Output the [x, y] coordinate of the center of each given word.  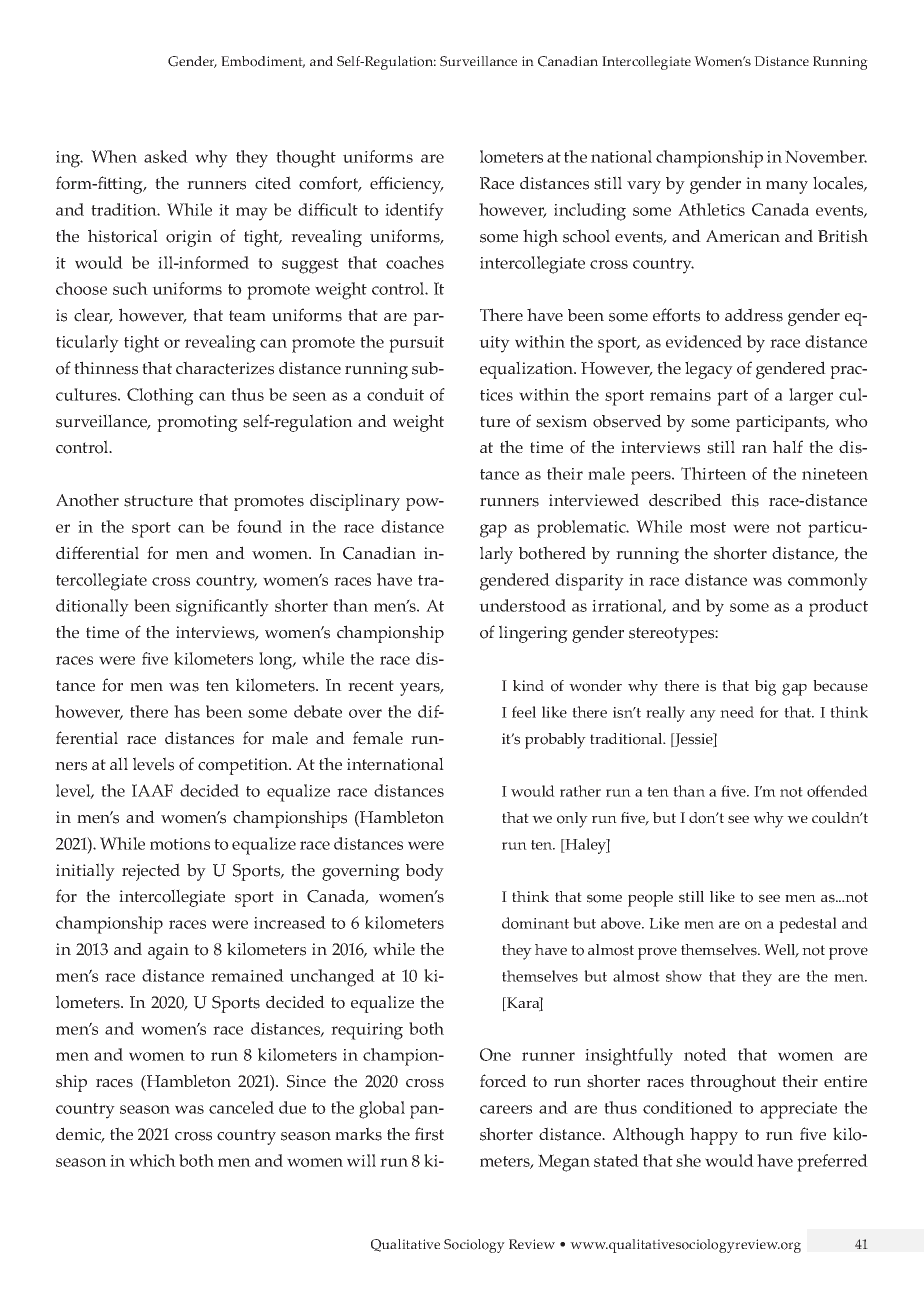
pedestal [808, 925]
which [152, 1160]
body [425, 872]
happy [714, 1136]
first [429, 1134]
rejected [151, 872]
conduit [395, 394]
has [187, 711]
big [765, 688]
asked [166, 156]
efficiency [407, 185]
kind [528, 685]
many [787, 187]
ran [754, 449]
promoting [197, 423]
